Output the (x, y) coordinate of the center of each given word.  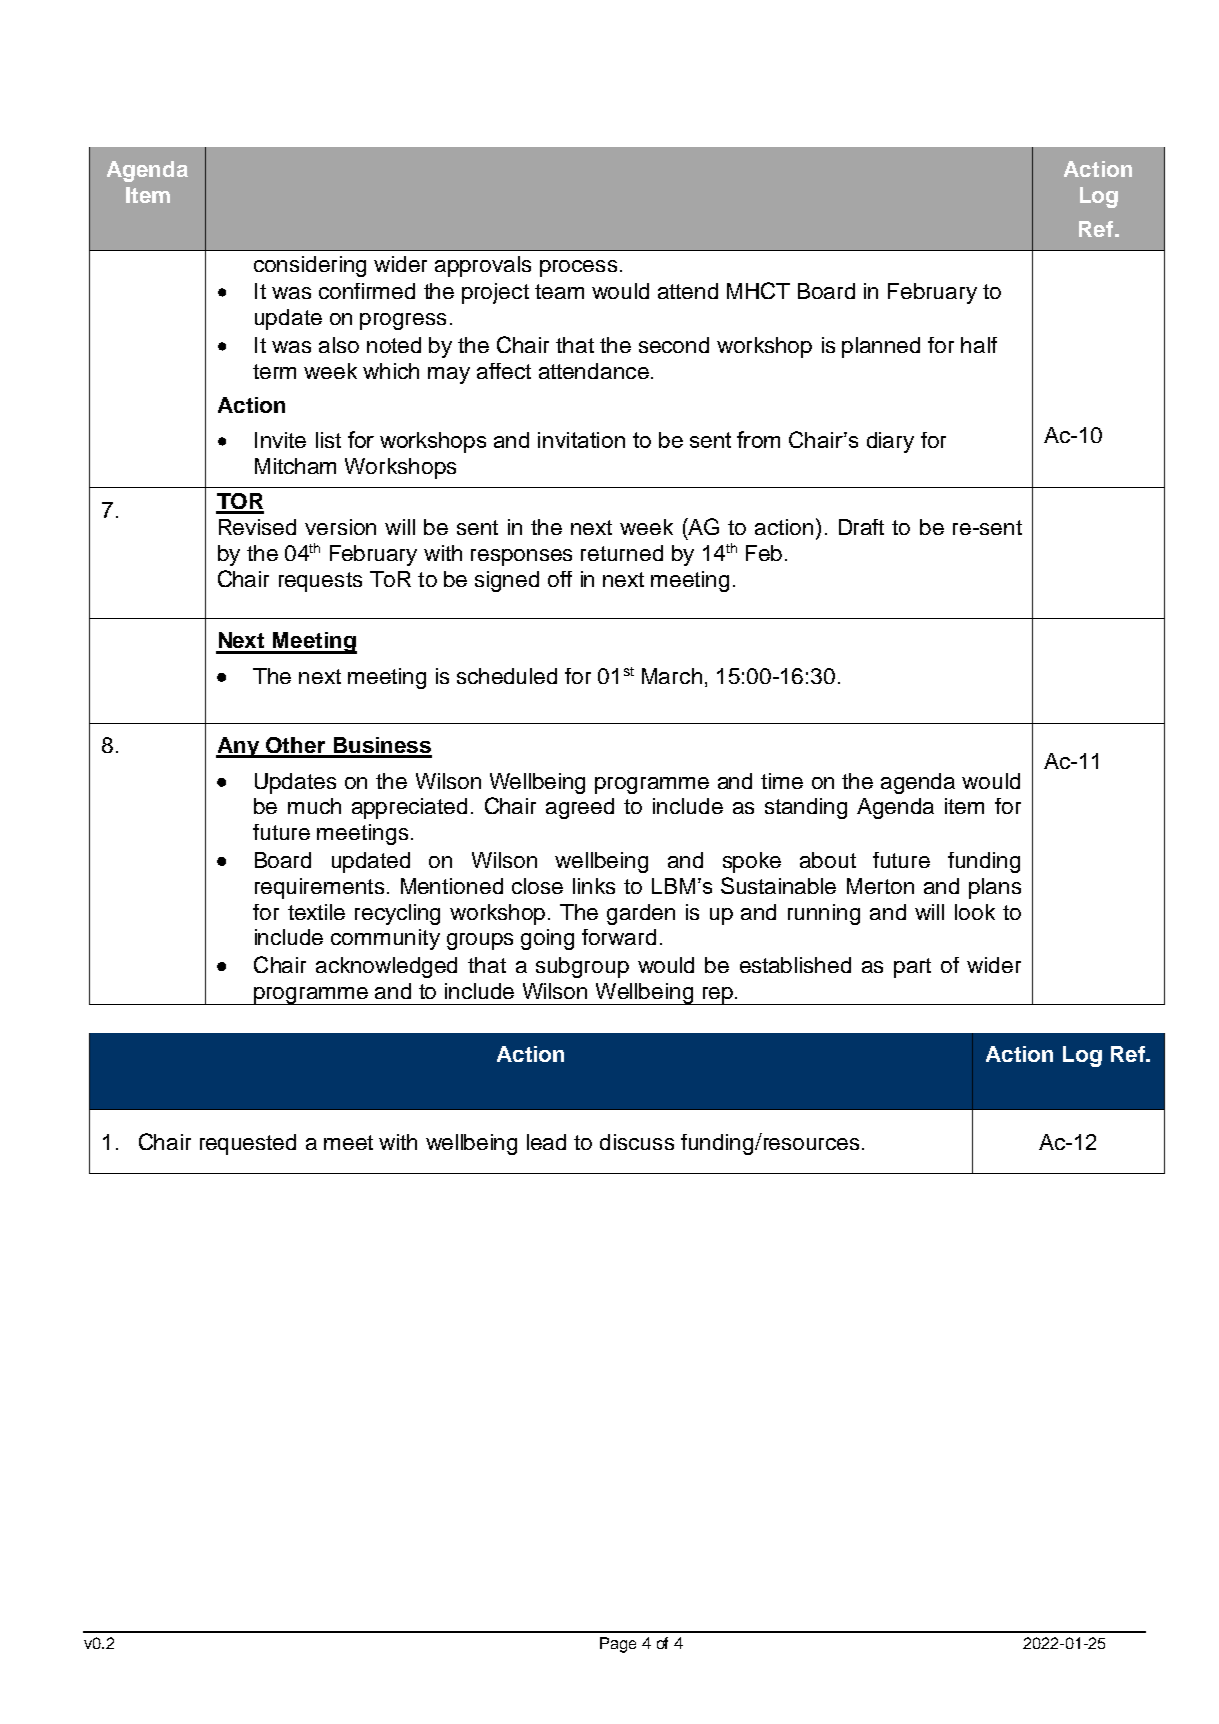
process (578, 268)
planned (881, 347)
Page (618, 1645)
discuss (637, 1142)
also (339, 345)
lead (546, 1142)
